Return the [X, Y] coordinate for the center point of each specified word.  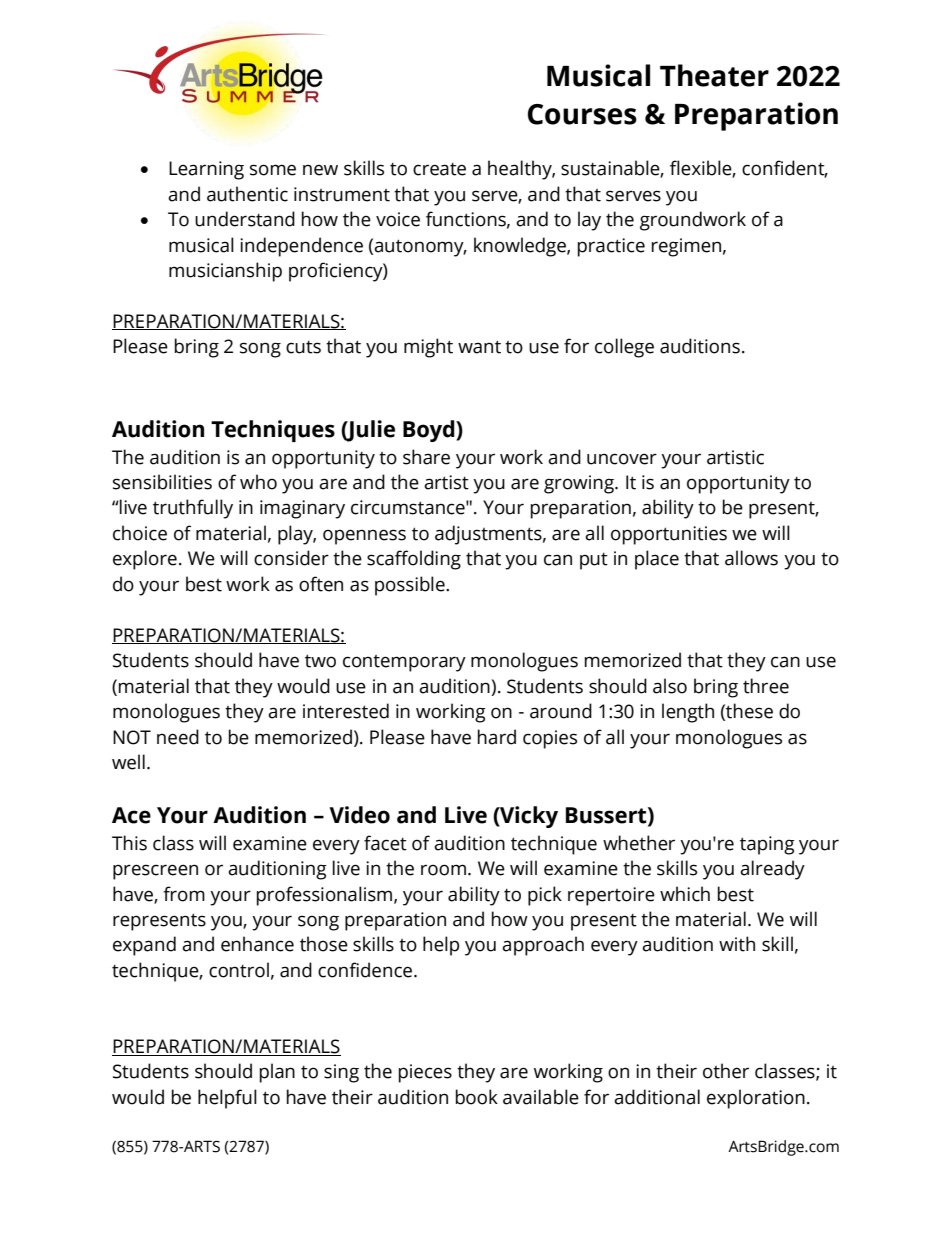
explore [145, 560]
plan [277, 1073]
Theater [714, 75]
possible [411, 586]
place [657, 560]
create [439, 169]
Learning [206, 170]
